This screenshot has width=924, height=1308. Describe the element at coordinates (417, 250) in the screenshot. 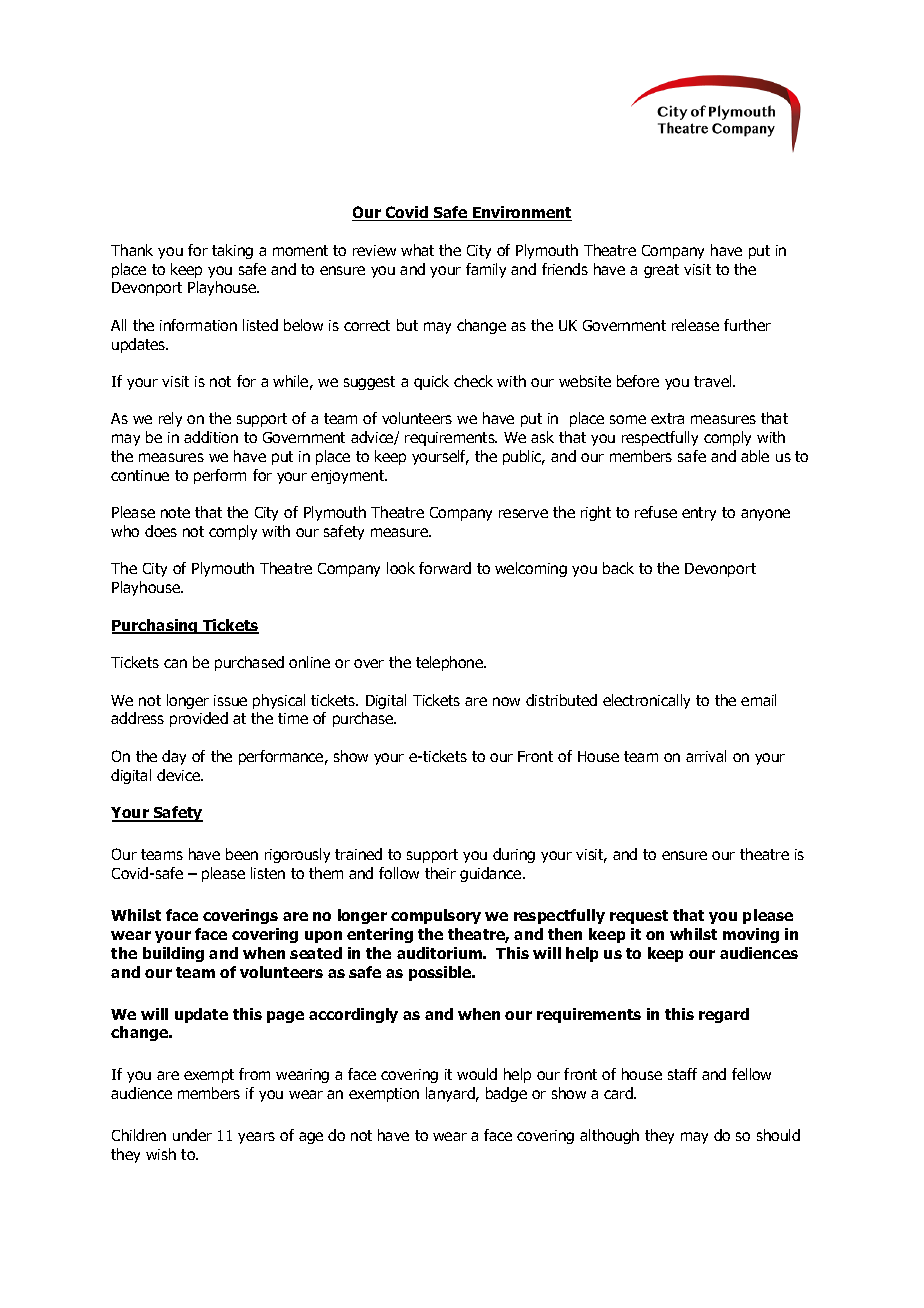

I see `what` at that location.
